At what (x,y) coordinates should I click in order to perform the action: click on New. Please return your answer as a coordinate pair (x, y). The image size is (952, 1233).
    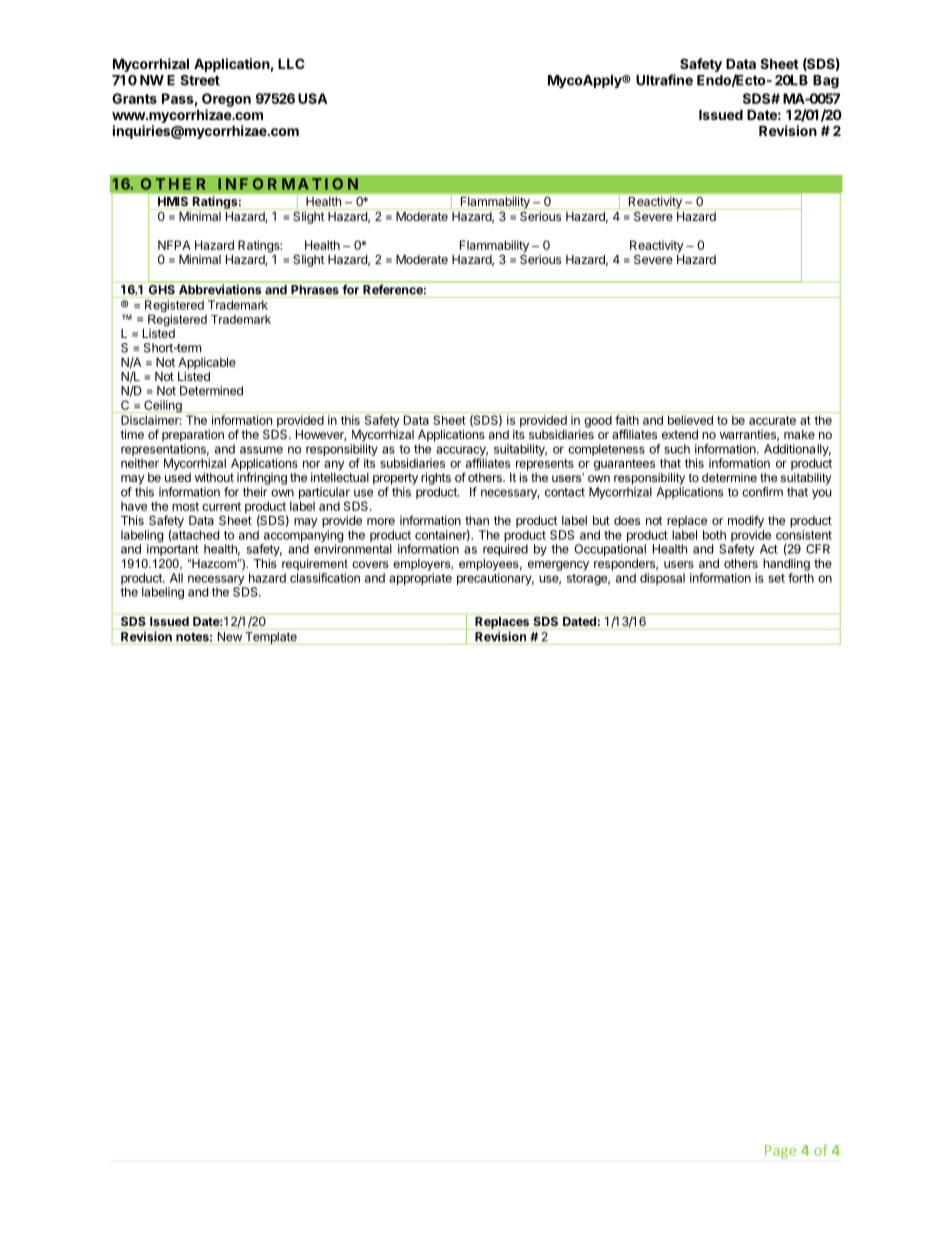
    Looking at the image, I should click on (230, 636).
